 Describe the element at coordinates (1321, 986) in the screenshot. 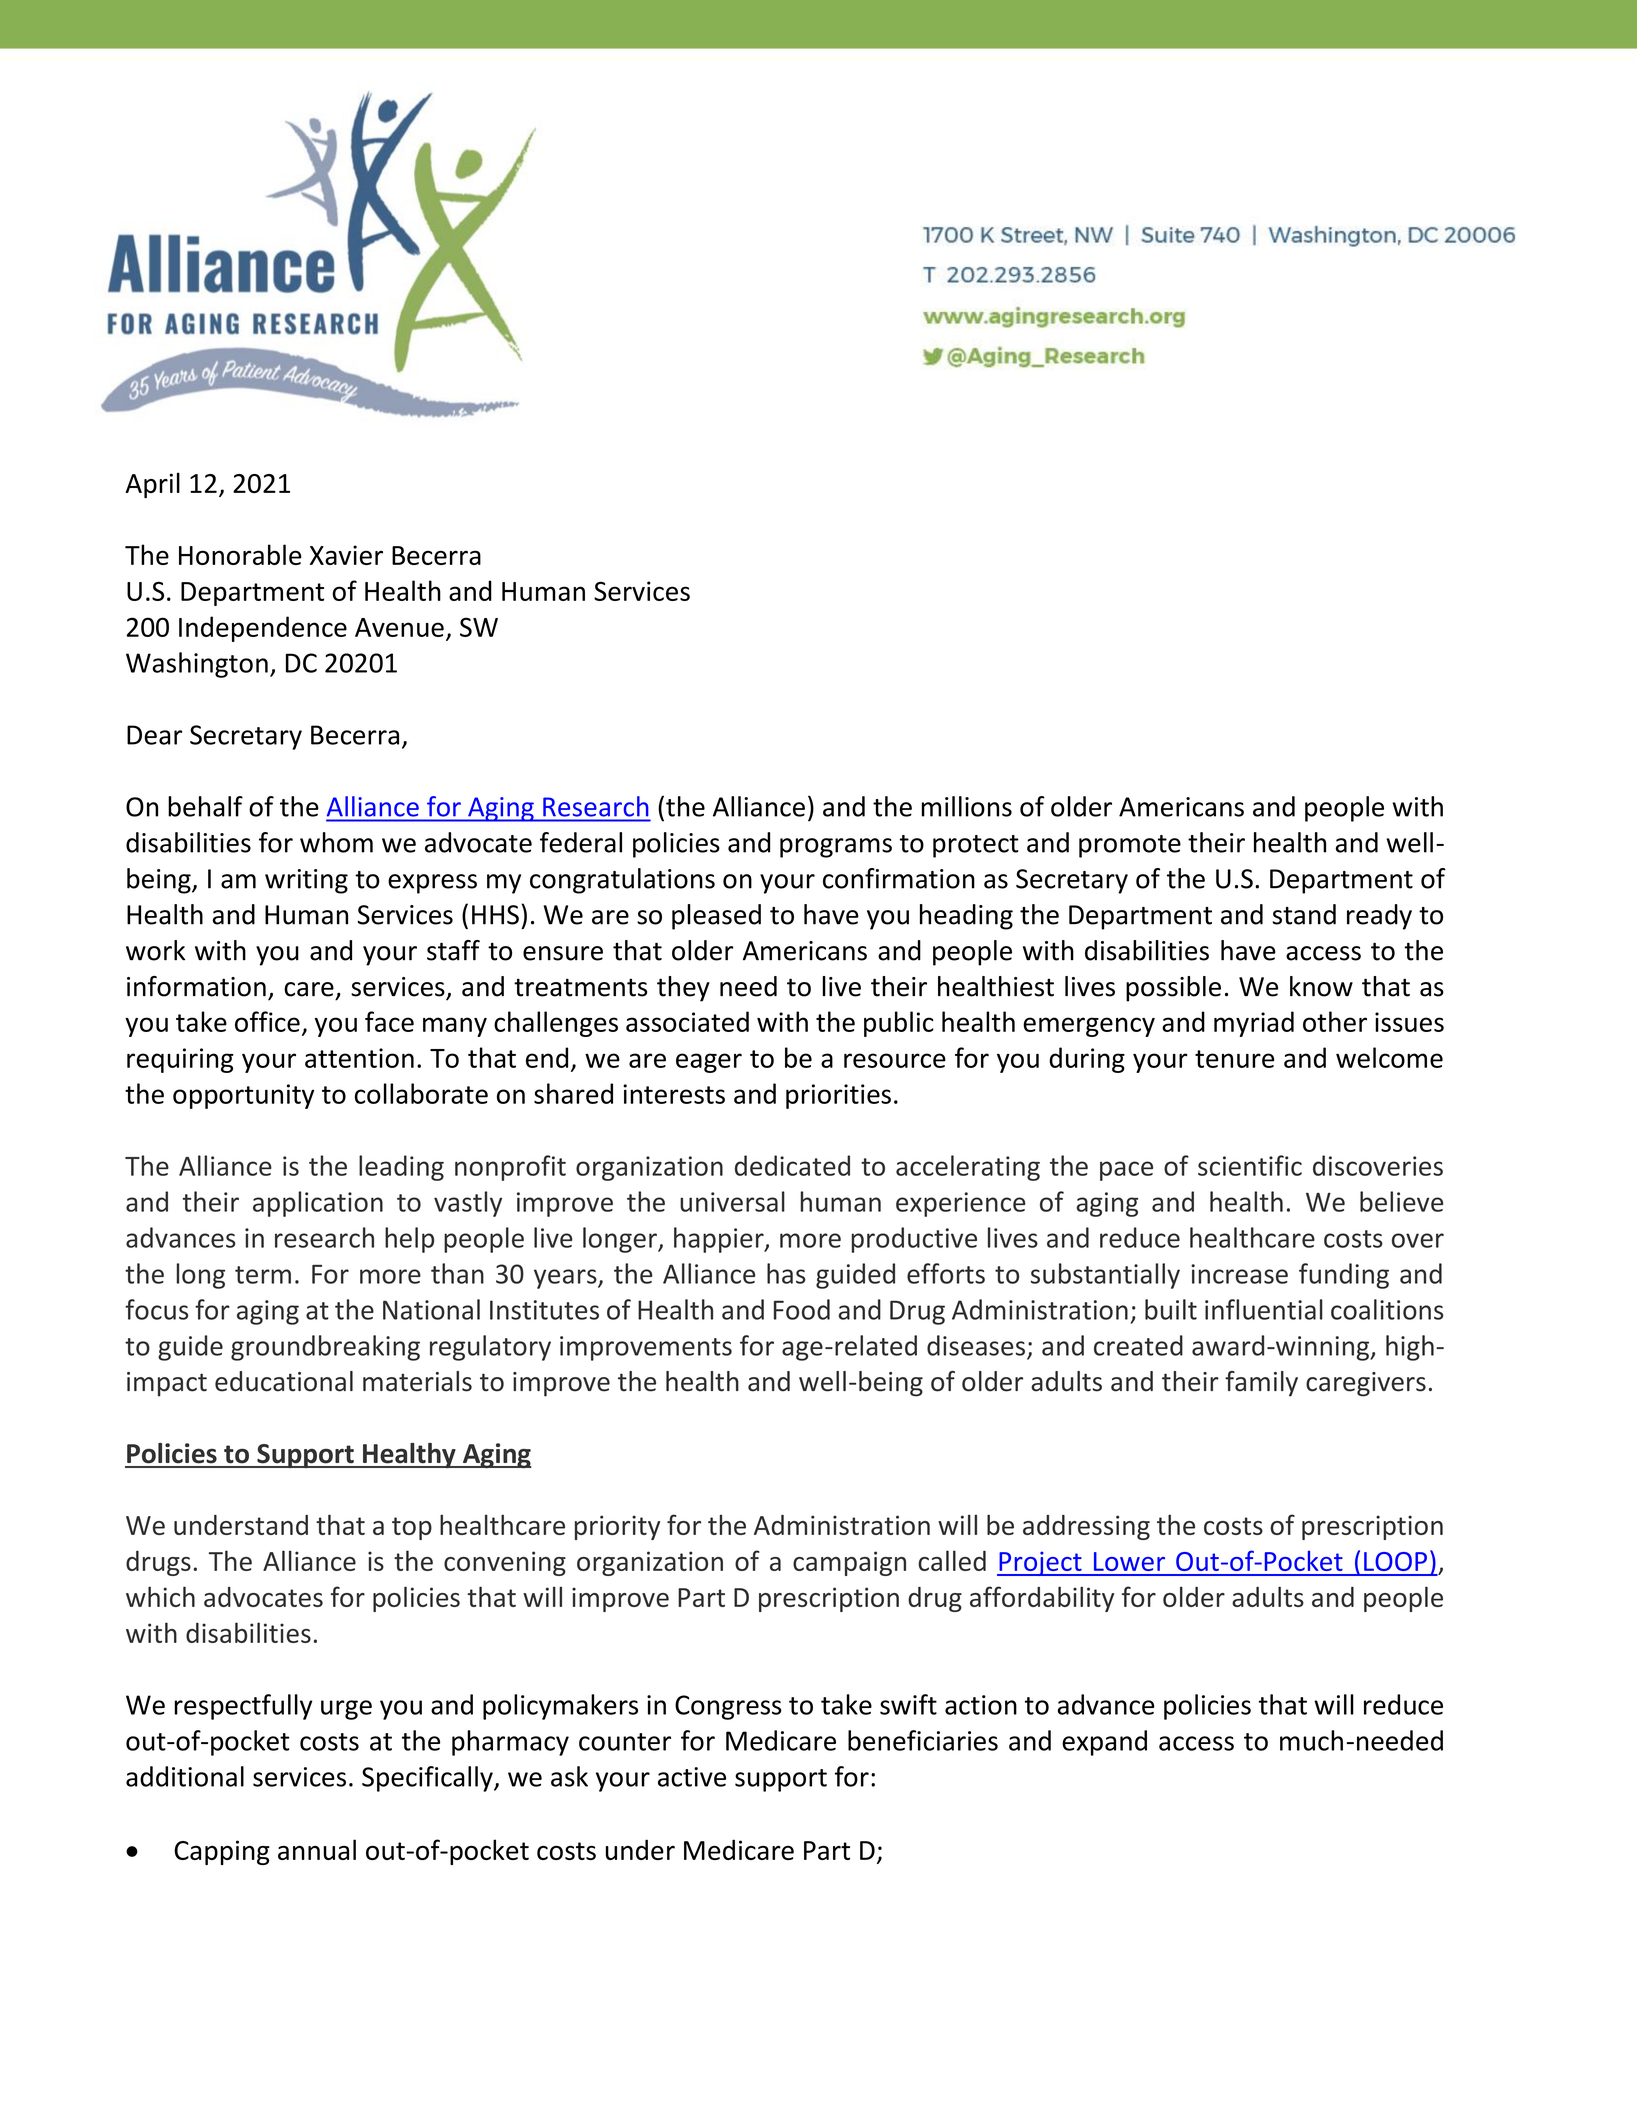

I see `know` at that location.
